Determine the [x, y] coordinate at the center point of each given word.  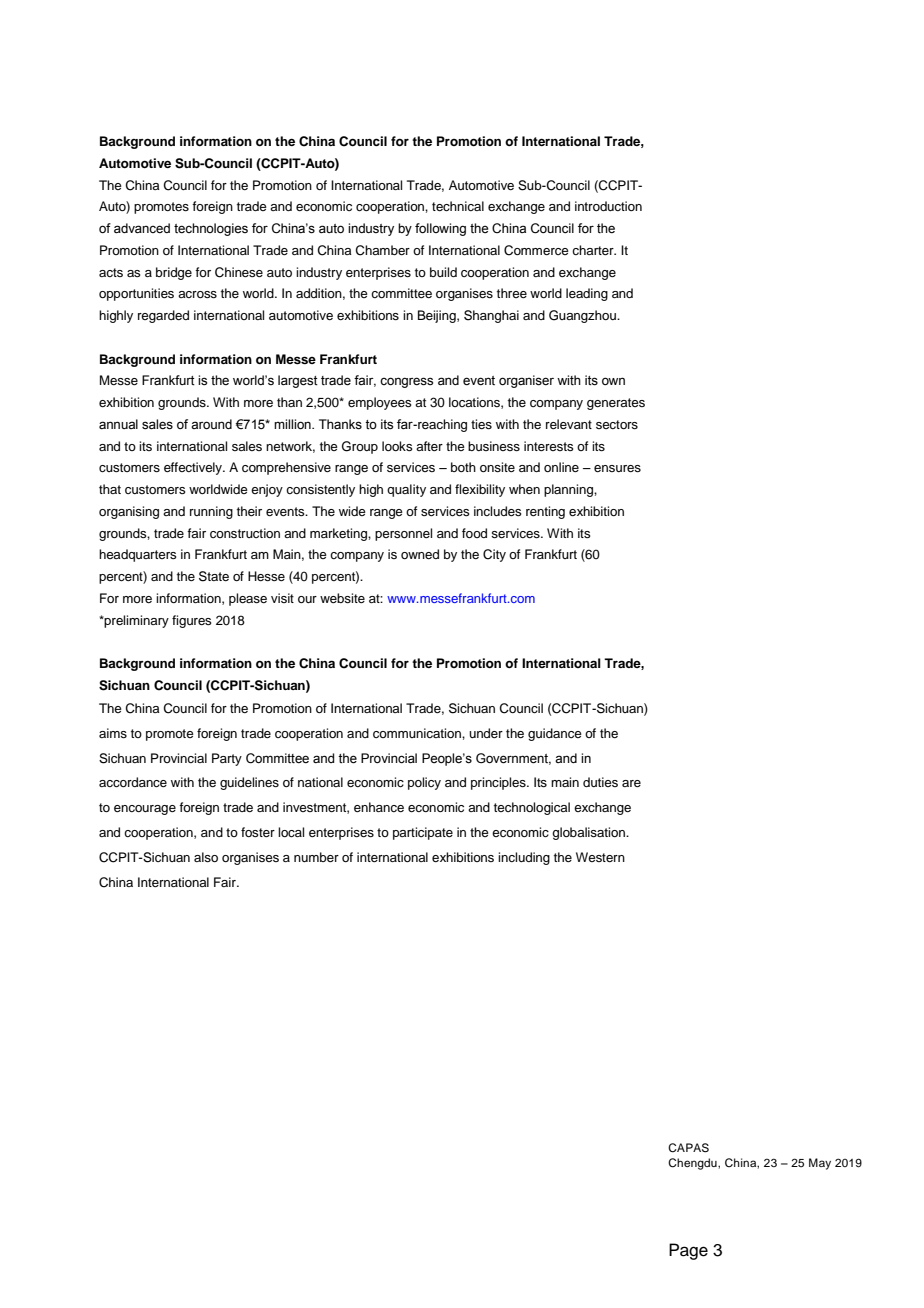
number [316, 857]
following [440, 229]
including [524, 858]
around [211, 424]
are [631, 783]
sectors [617, 424]
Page [688, 1251]
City [494, 555]
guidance [555, 734]
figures [192, 621]
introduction [608, 206]
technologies [211, 229]
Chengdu [693, 1164]
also [206, 857]
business [494, 446]
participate [423, 833]
